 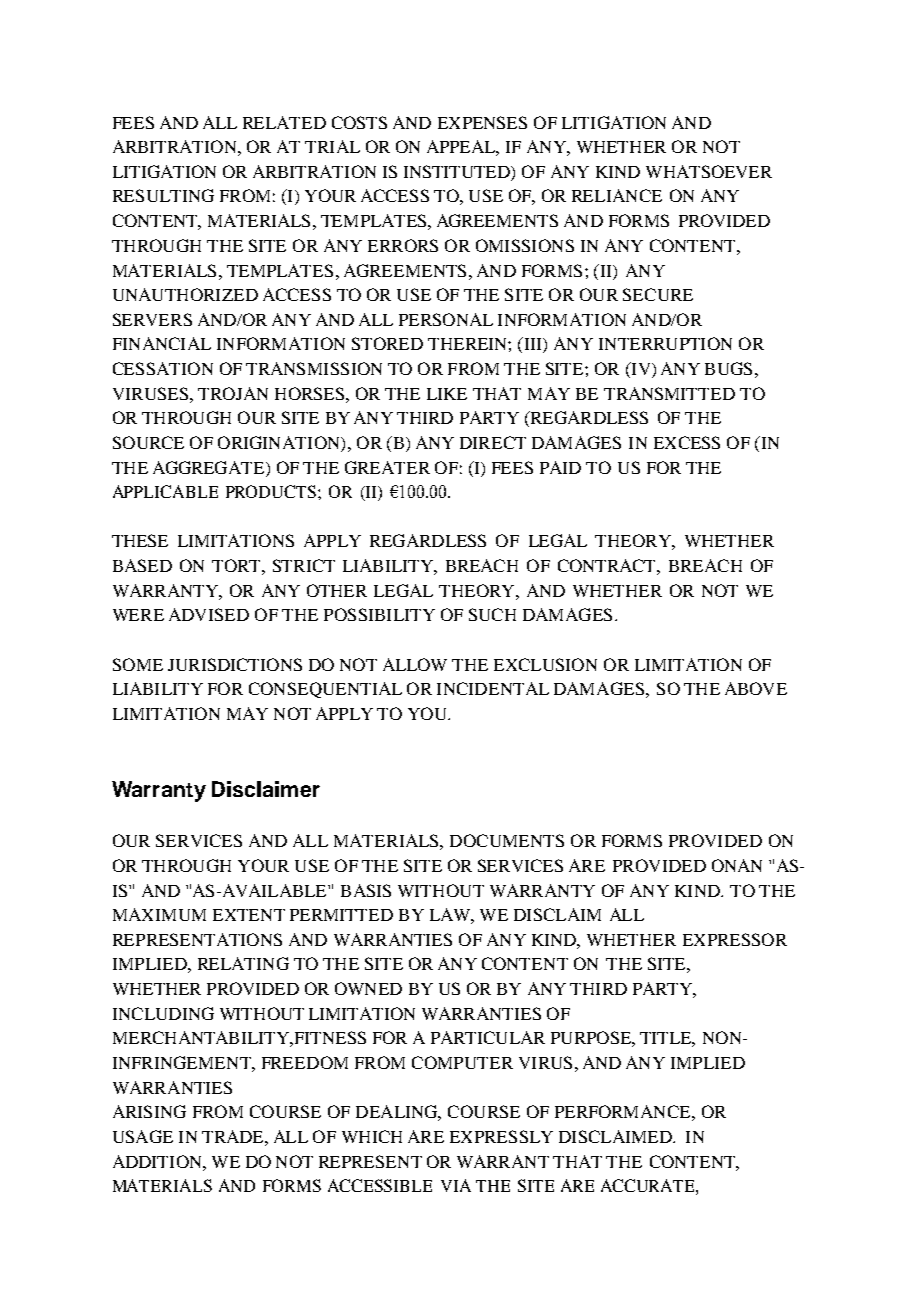 What do you see at coordinates (709, 171) in the image?
I see `WHATSOEVER` at bounding box center [709, 171].
